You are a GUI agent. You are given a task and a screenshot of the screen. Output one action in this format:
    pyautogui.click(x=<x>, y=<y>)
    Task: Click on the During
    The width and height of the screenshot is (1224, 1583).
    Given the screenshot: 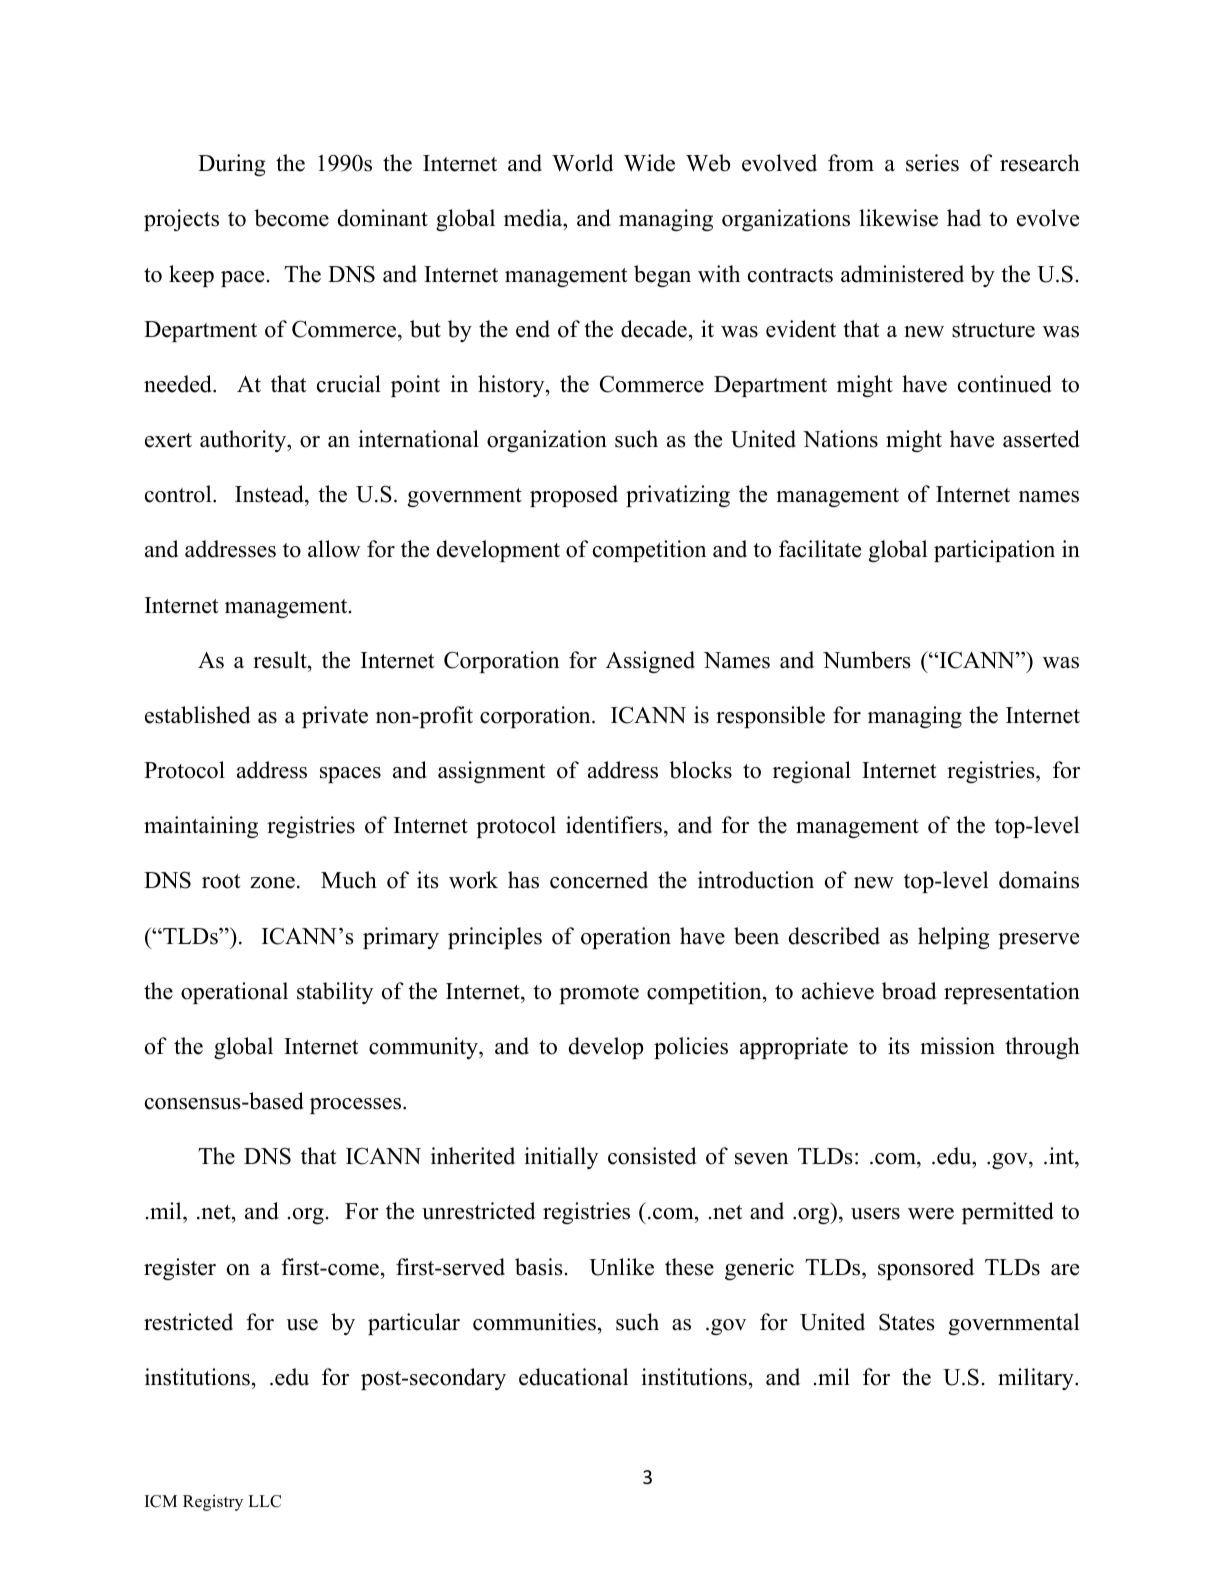 What is the action you would take?
    pyautogui.click(x=232, y=165)
